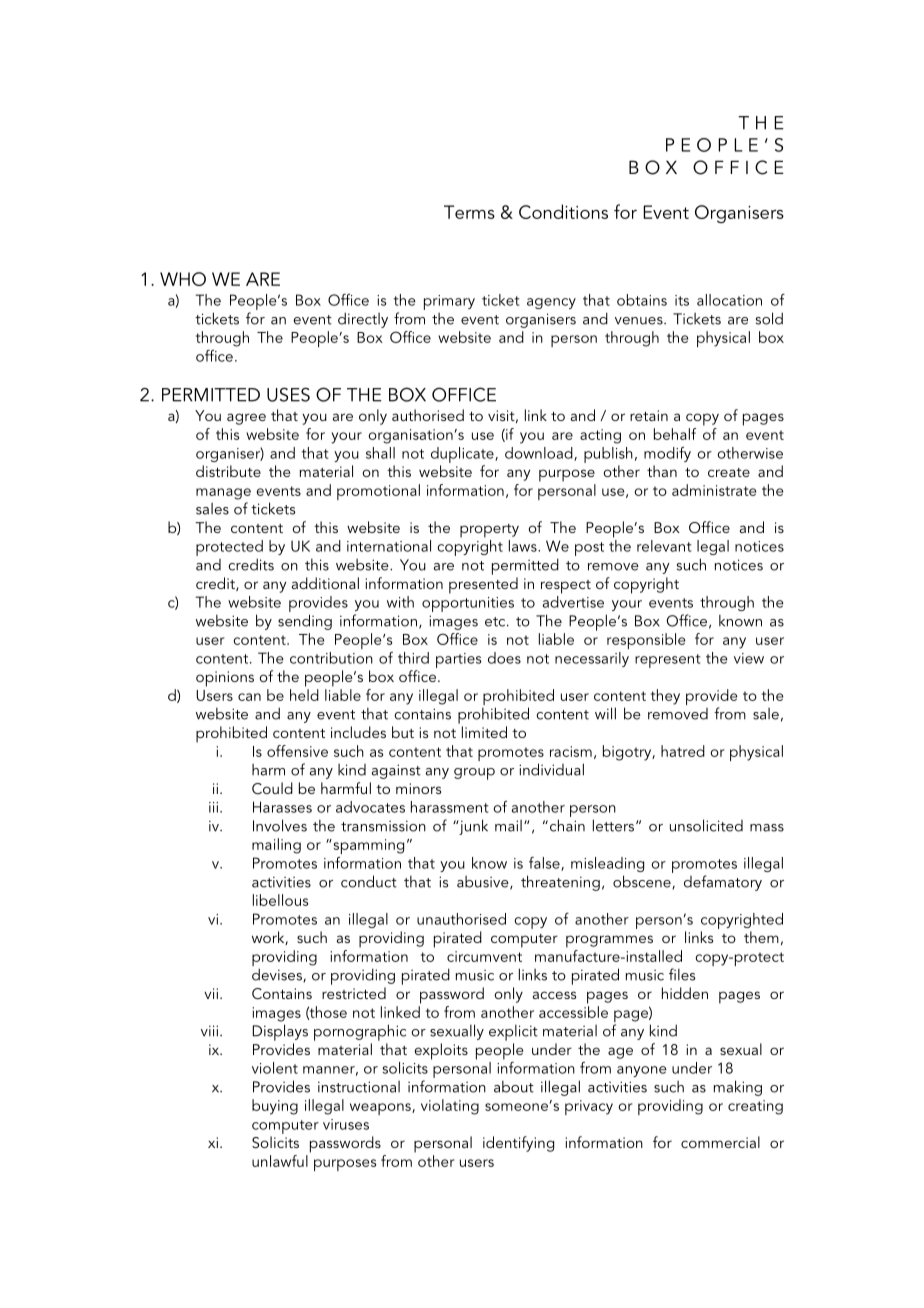 This document has height=1308, width=924. Describe the element at coordinates (484, 956) in the document. I see `circumvent` at that location.
